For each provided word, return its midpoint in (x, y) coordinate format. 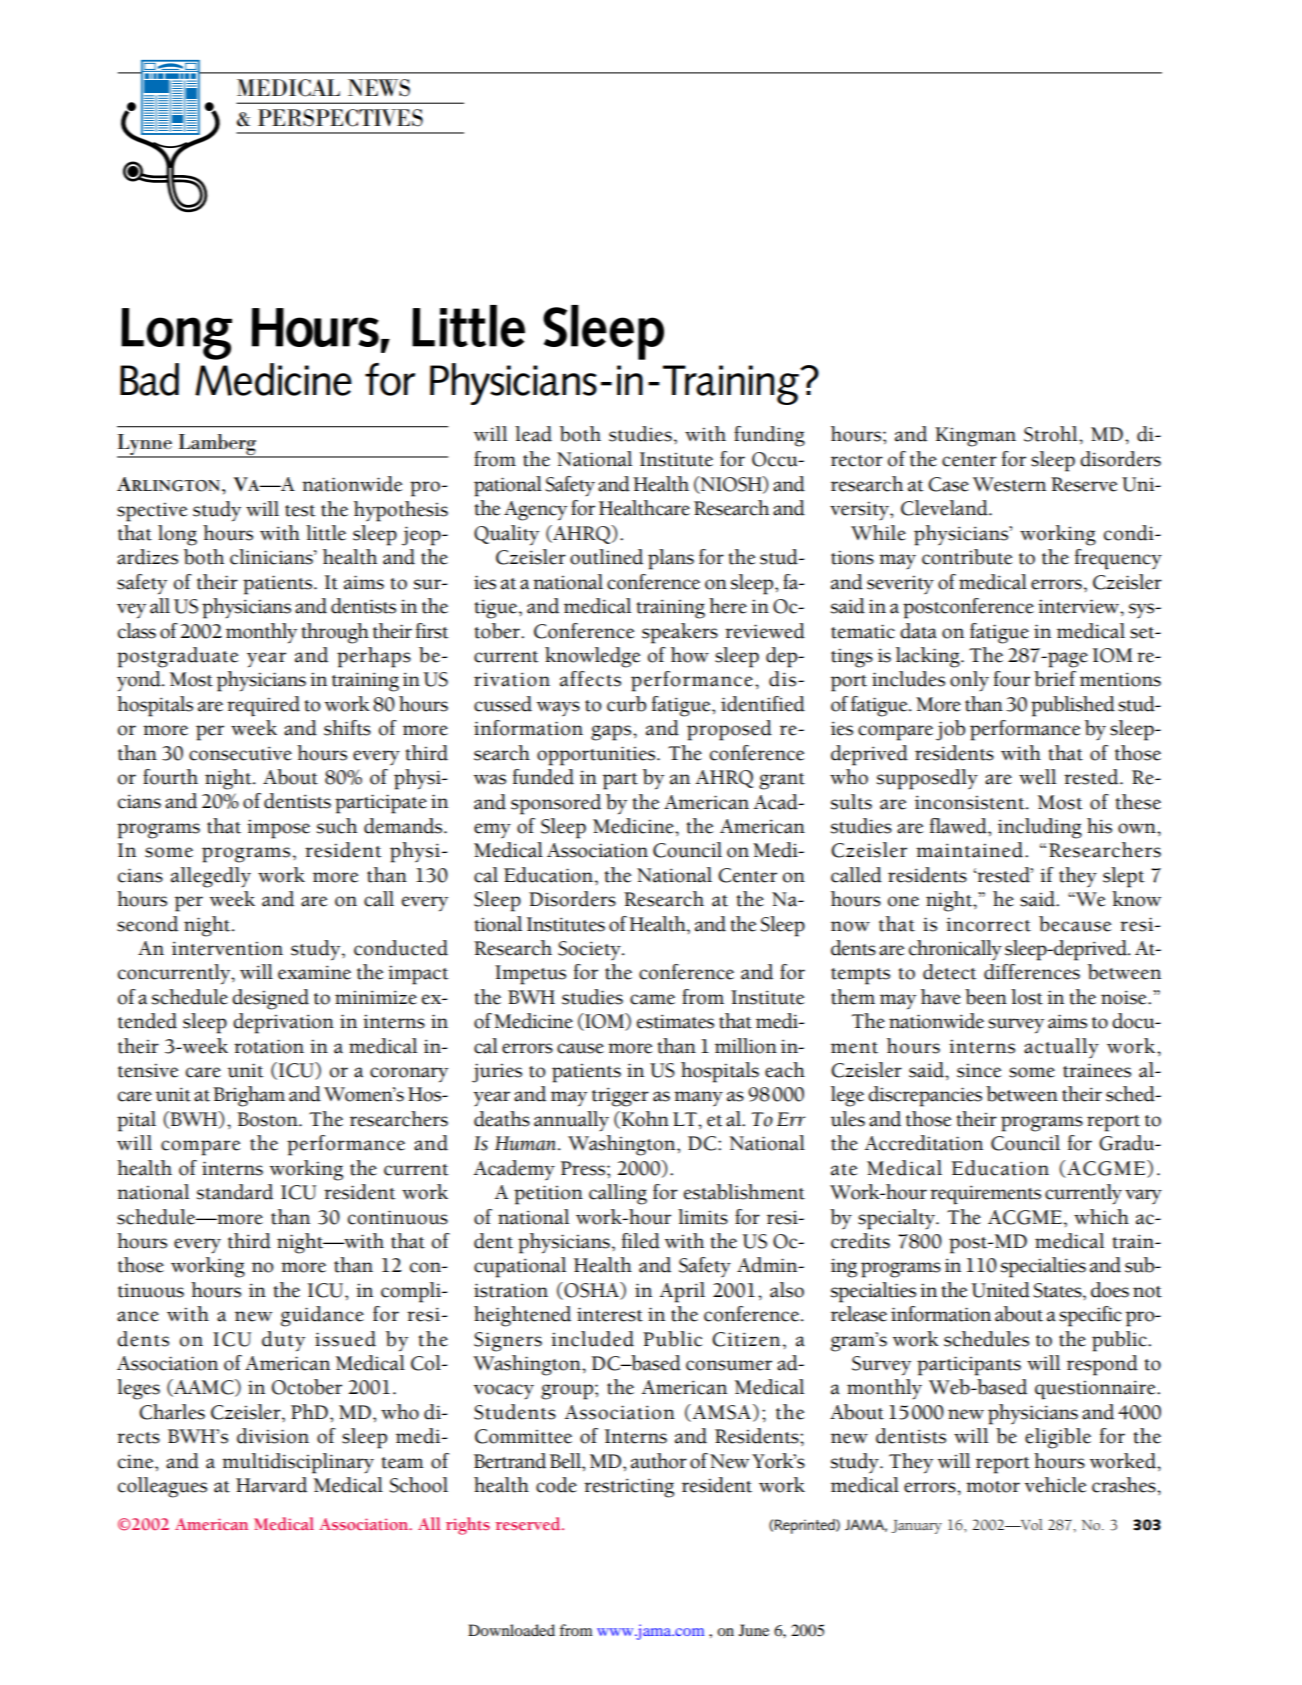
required (263, 706)
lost (1027, 997)
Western (1009, 484)
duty (283, 1341)
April (682, 1292)
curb (626, 704)
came (652, 999)
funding (769, 436)
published (1073, 706)
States (1058, 1290)
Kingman (975, 437)
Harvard (271, 1485)
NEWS (379, 88)
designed (270, 999)
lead (533, 434)
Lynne (145, 445)
